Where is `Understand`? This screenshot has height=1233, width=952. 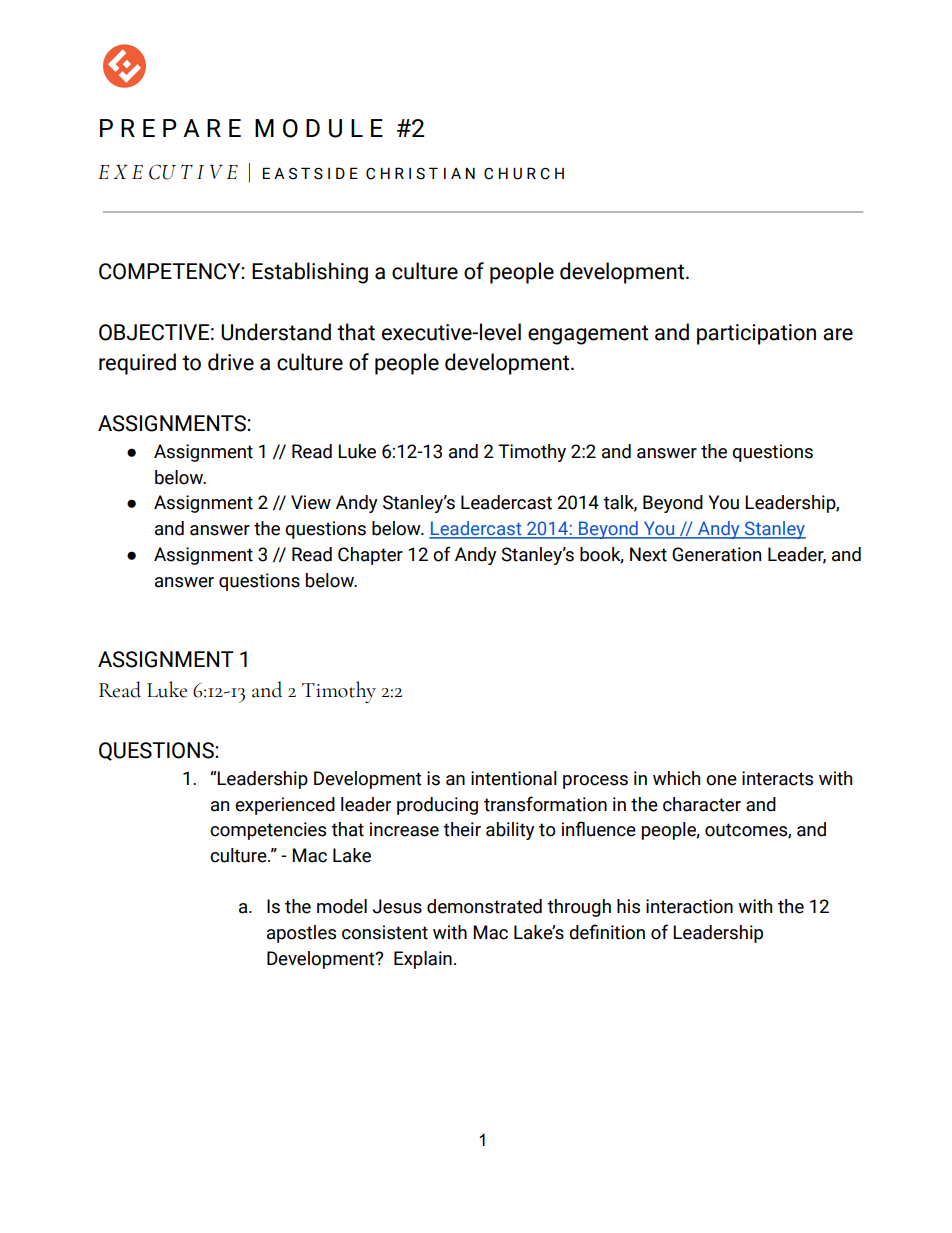
Understand is located at coordinates (276, 332).
